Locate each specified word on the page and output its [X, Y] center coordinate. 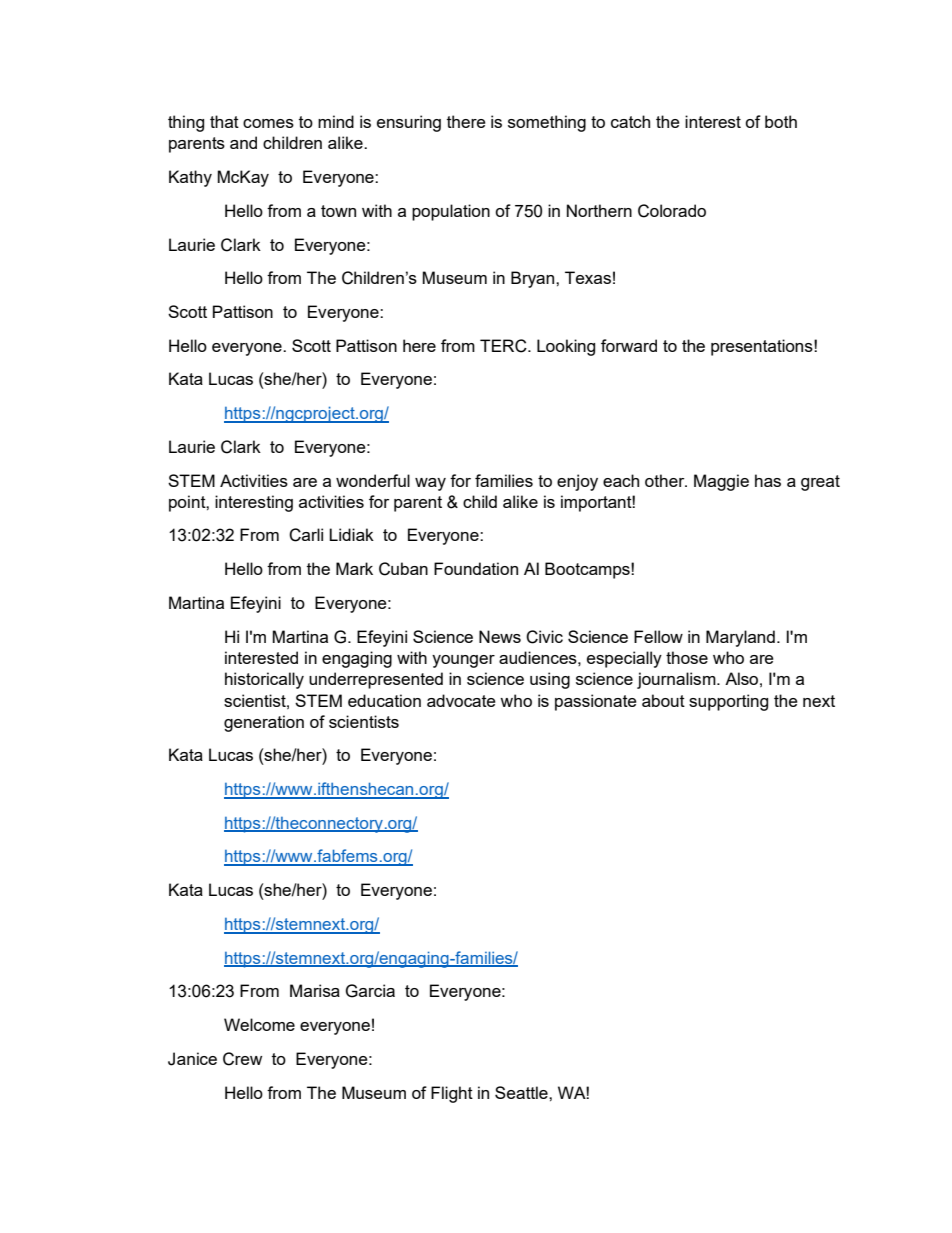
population [451, 212]
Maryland [740, 638]
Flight [452, 1094]
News [500, 636]
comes [268, 123]
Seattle [522, 1092]
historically [264, 680]
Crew [242, 1059]
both [781, 121]
